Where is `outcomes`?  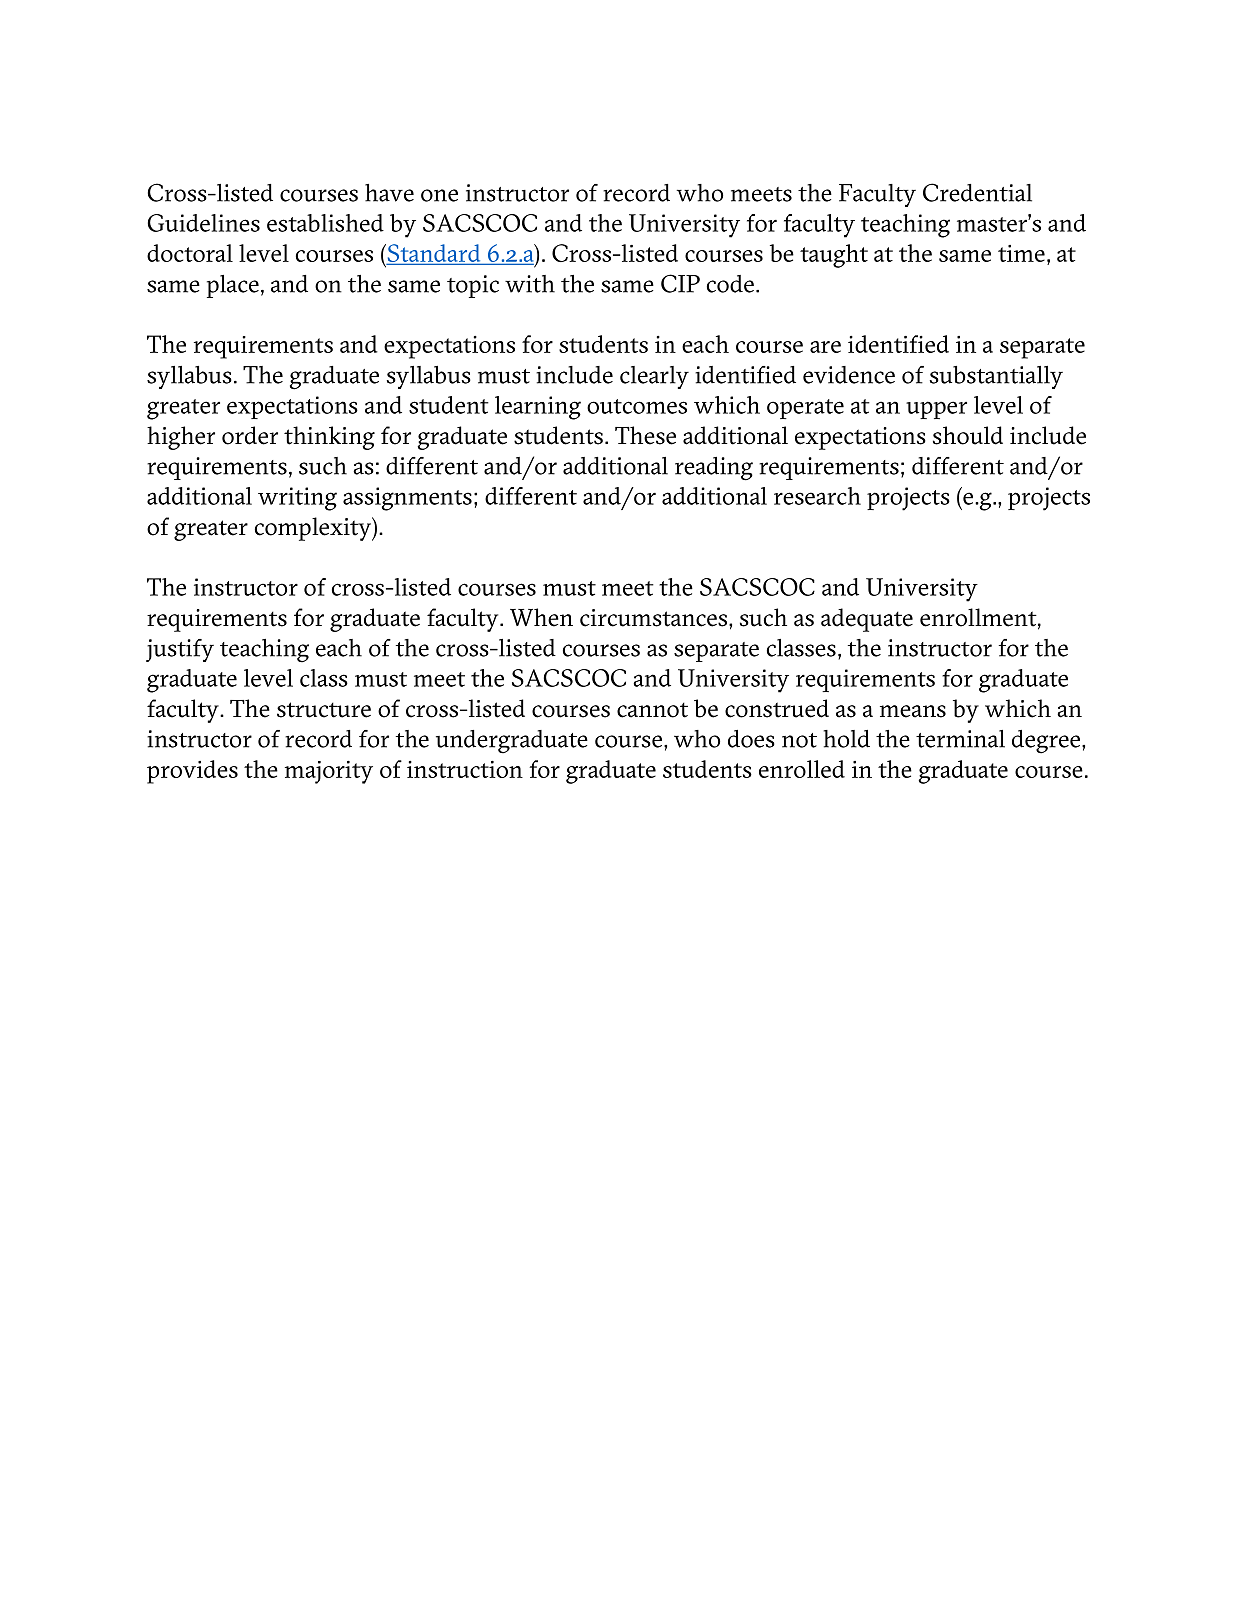 outcomes is located at coordinates (637, 406).
